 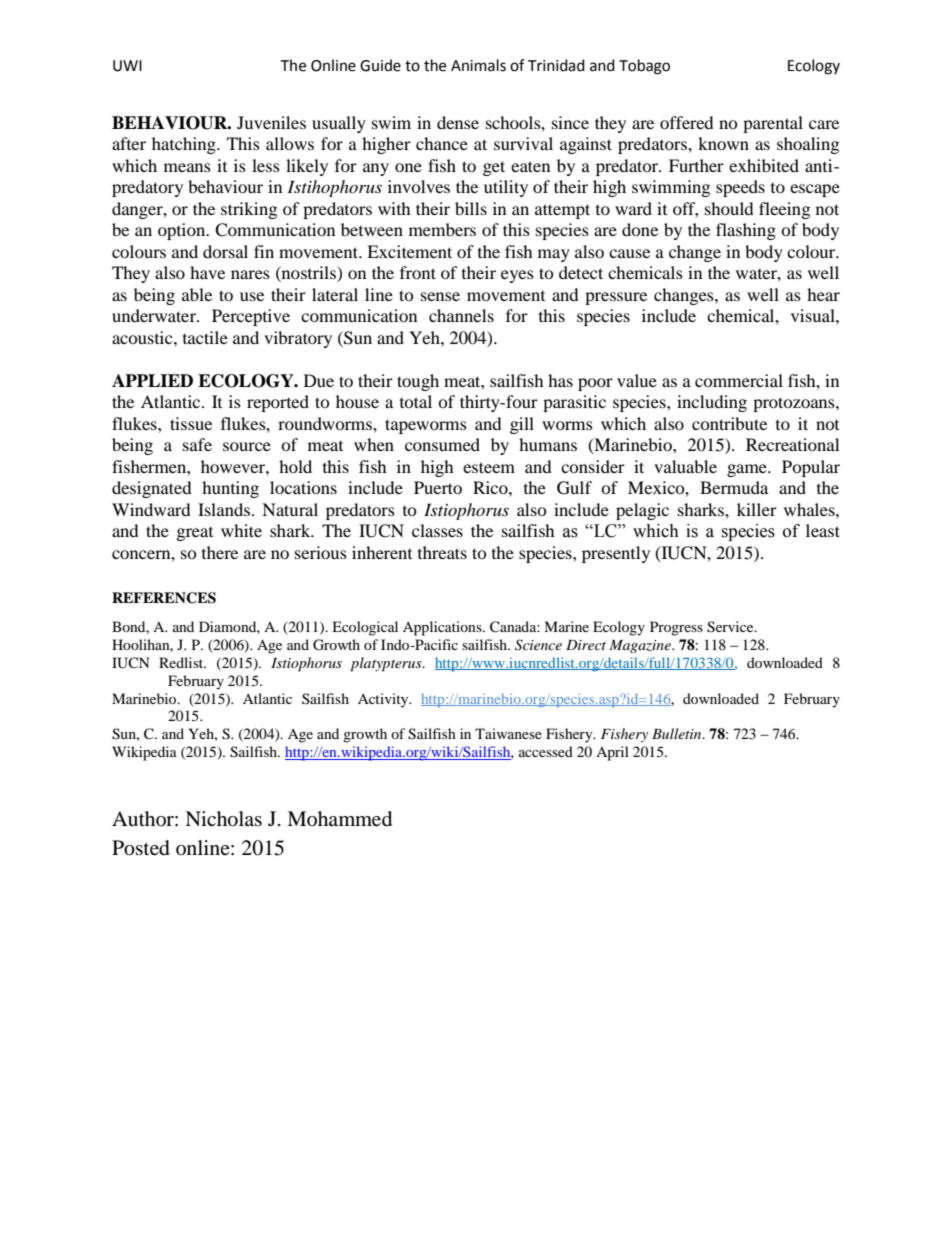 I want to click on parental, so click(x=773, y=124).
